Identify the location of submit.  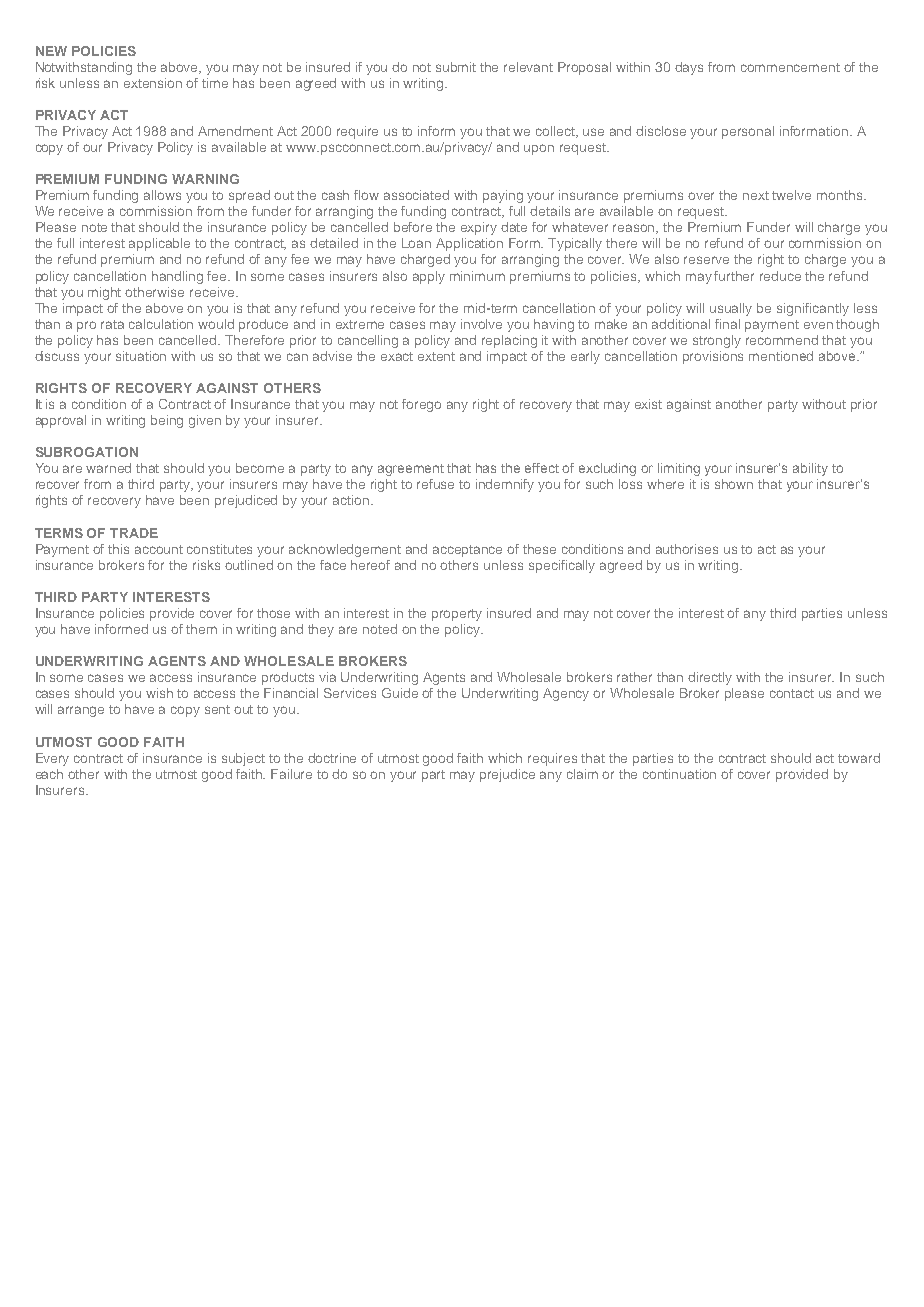
(456, 67).
